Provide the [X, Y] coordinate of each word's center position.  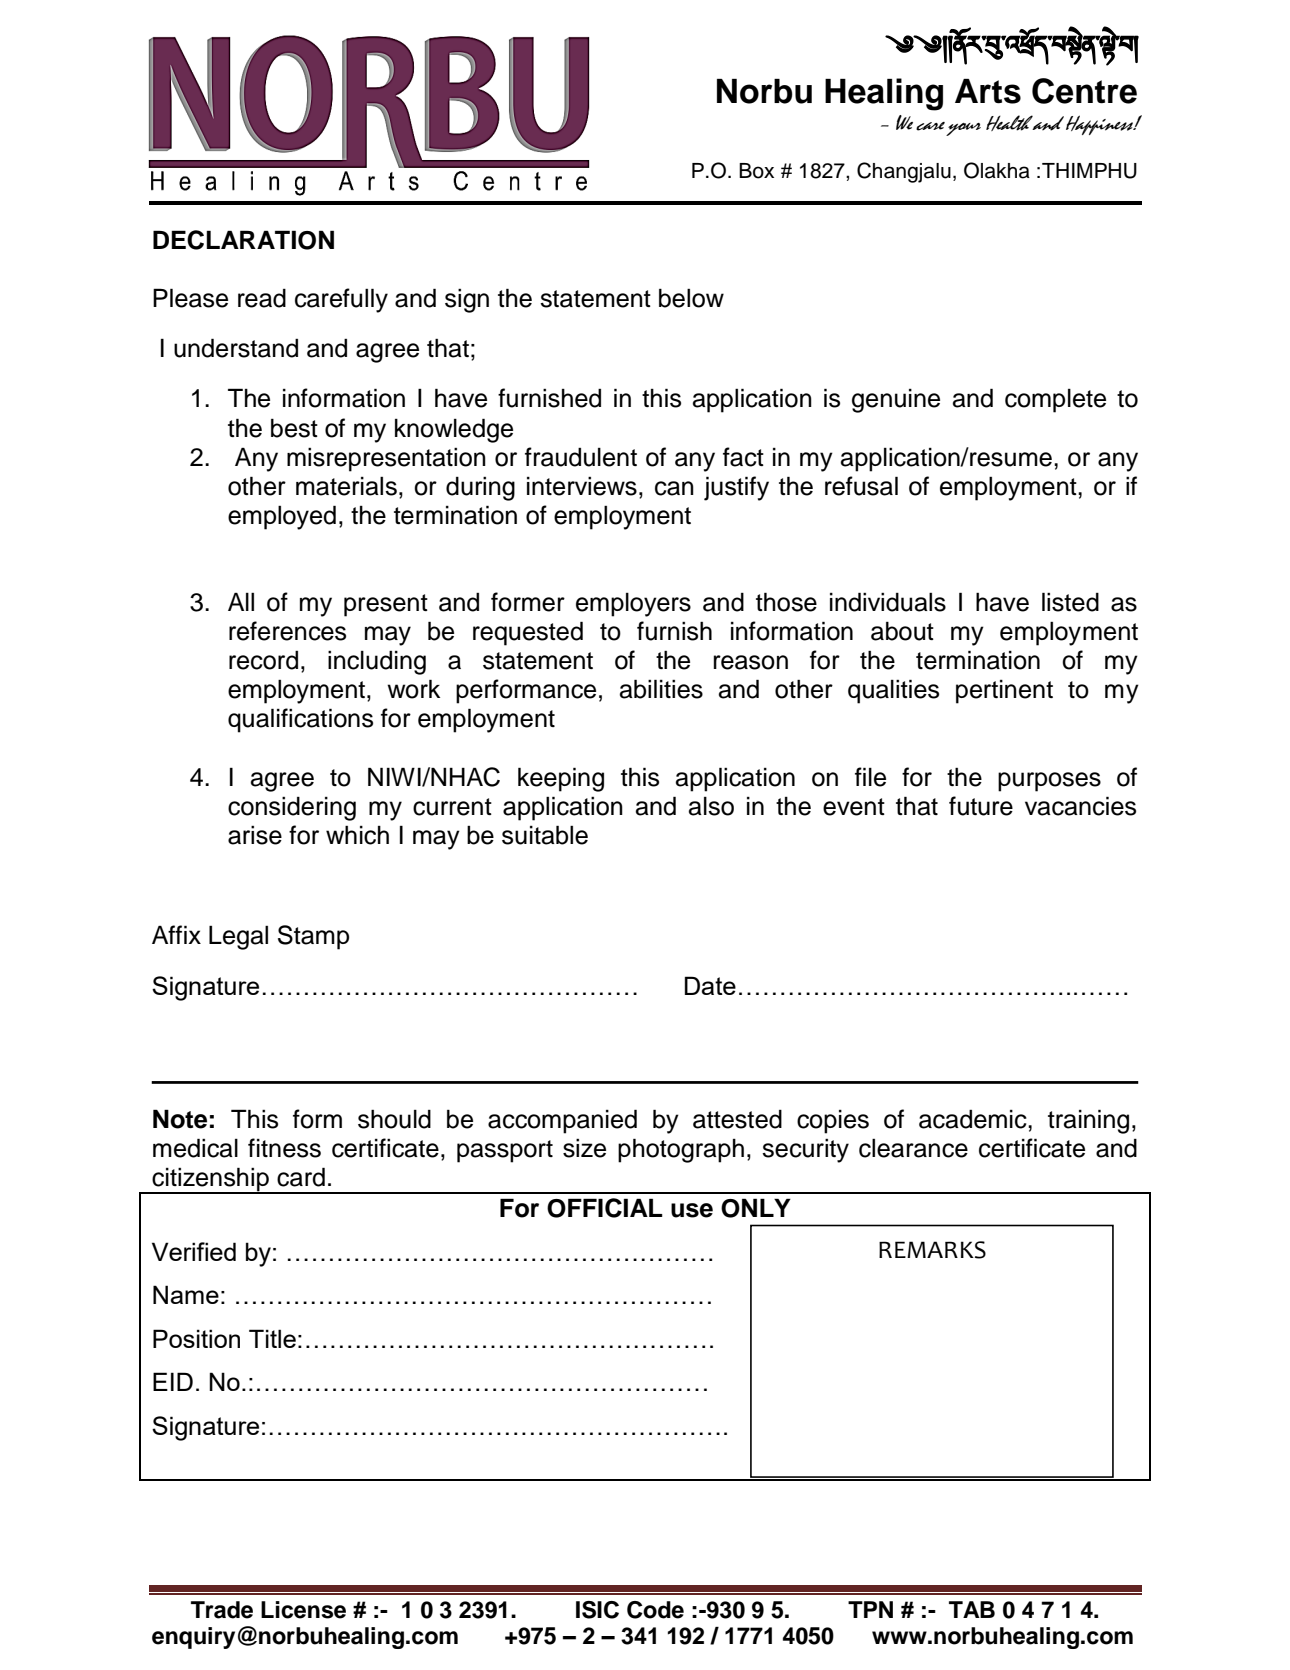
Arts [988, 91]
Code [655, 1610]
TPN [870, 1609]
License [303, 1610]
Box [756, 171]
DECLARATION [243, 240]
